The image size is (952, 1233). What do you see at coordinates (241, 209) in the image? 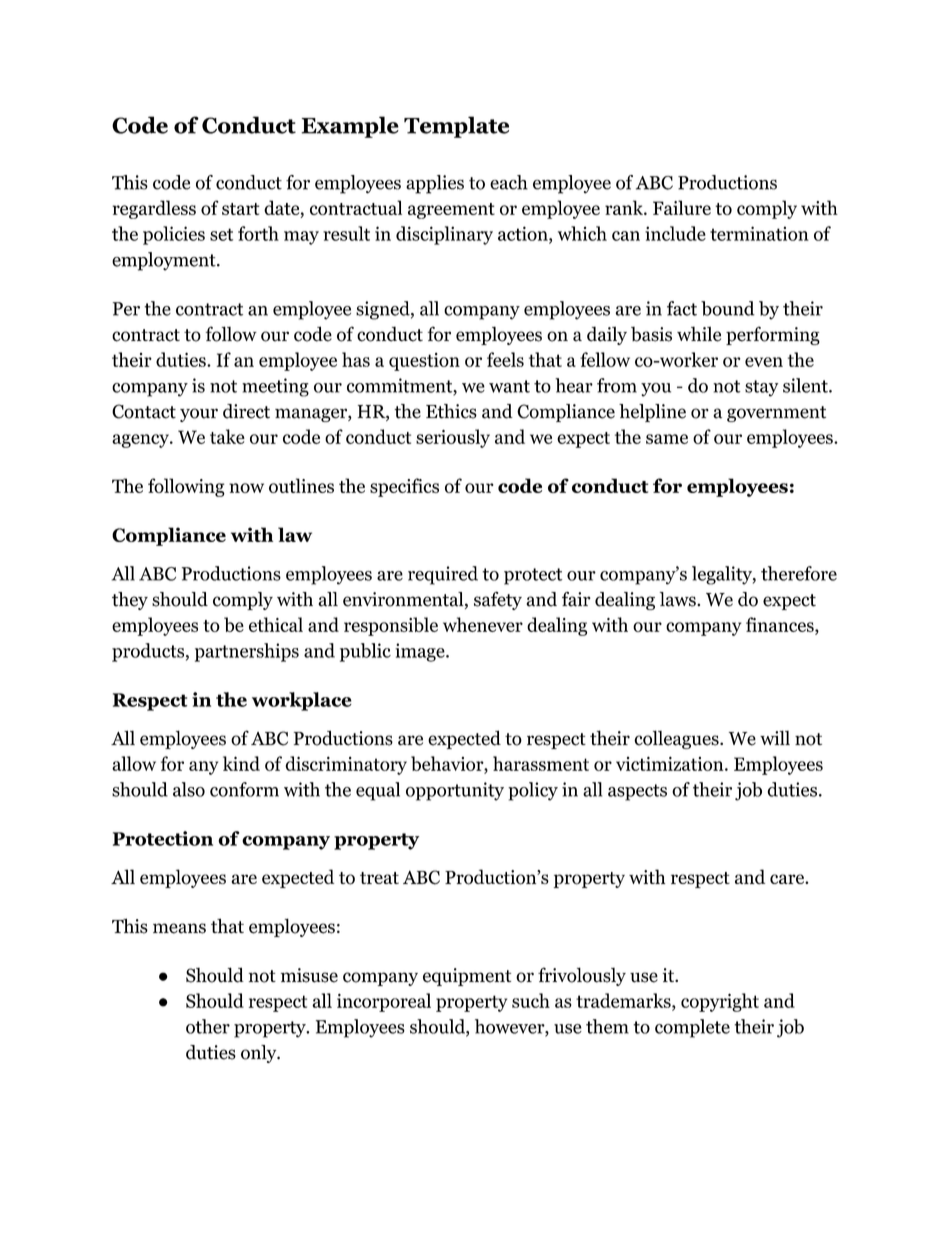
I see `start` at bounding box center [241, 209].
